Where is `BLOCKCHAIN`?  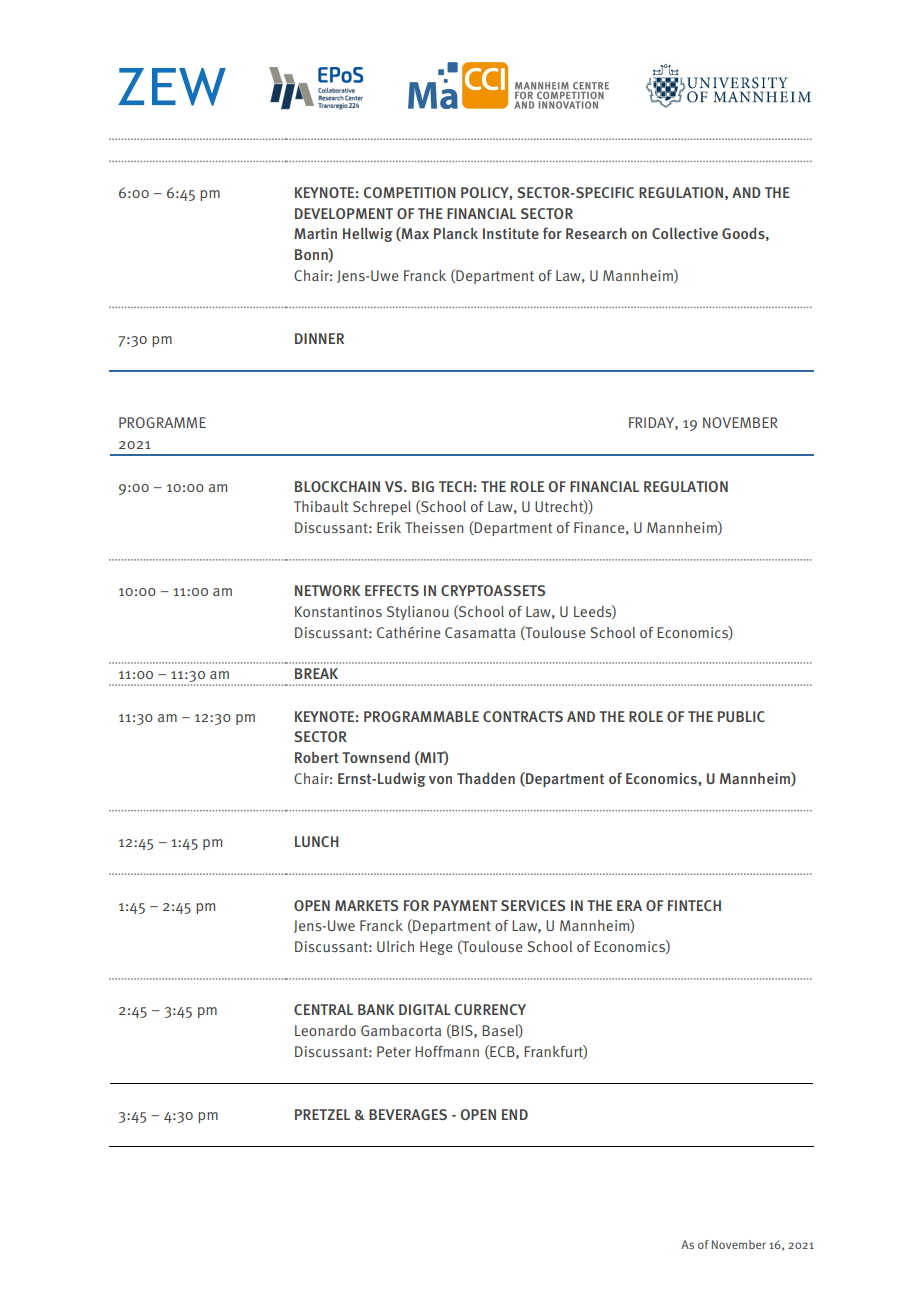
BLOCKCHAIN is located at coordinates (337, 486).
